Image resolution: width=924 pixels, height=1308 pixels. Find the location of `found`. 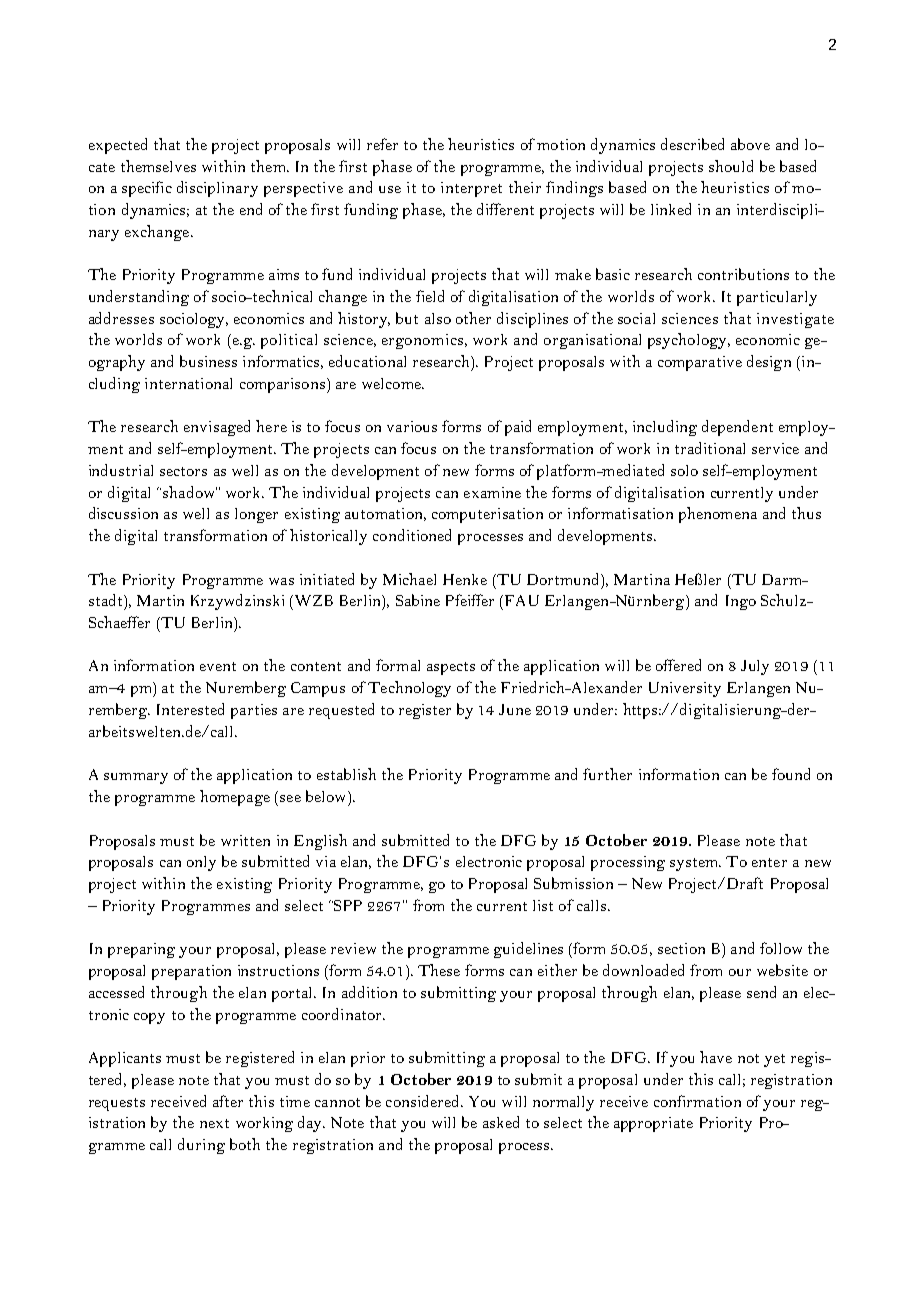

found is located at coordinates (791, 774).
